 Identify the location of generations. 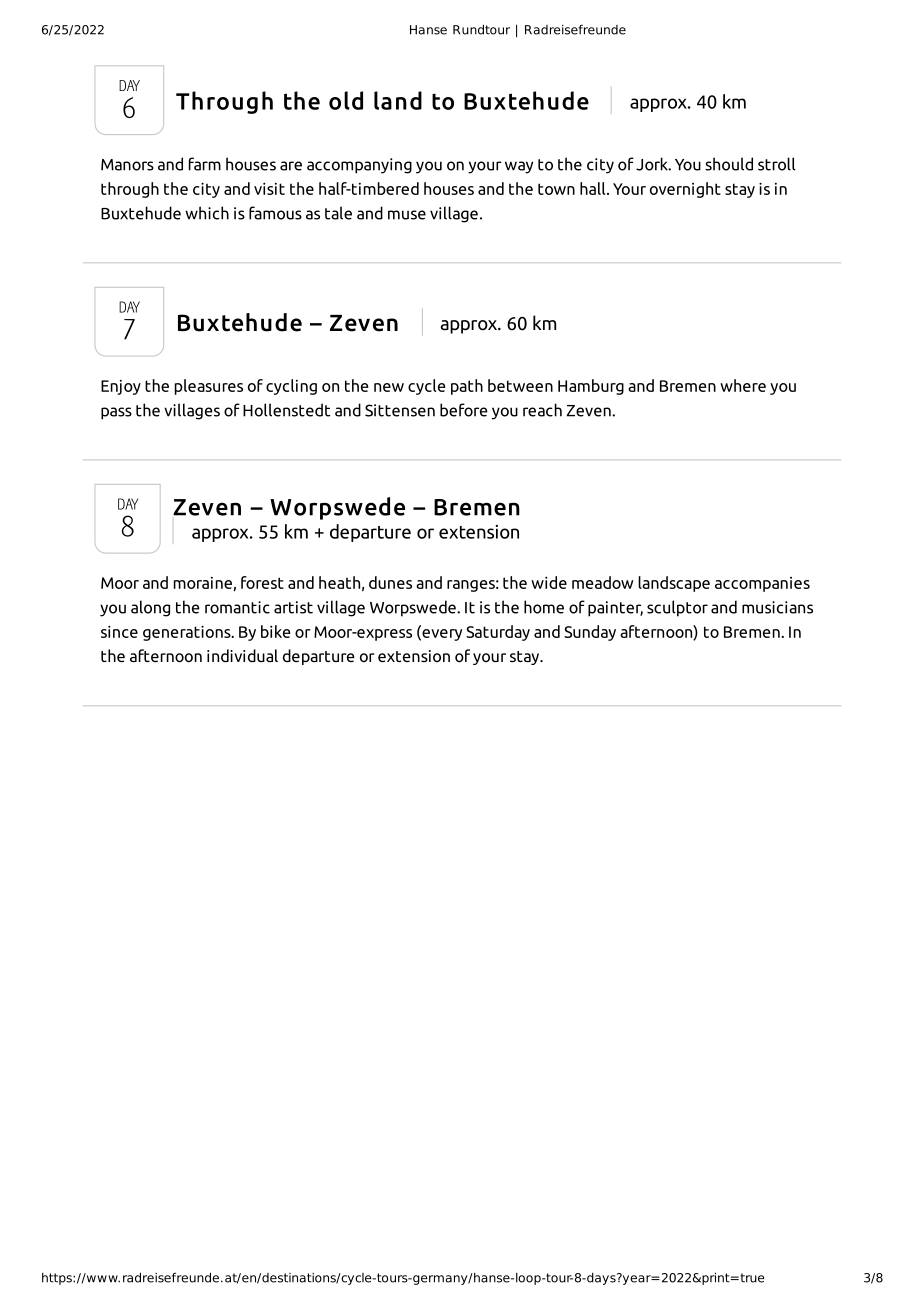
(188, 633).
